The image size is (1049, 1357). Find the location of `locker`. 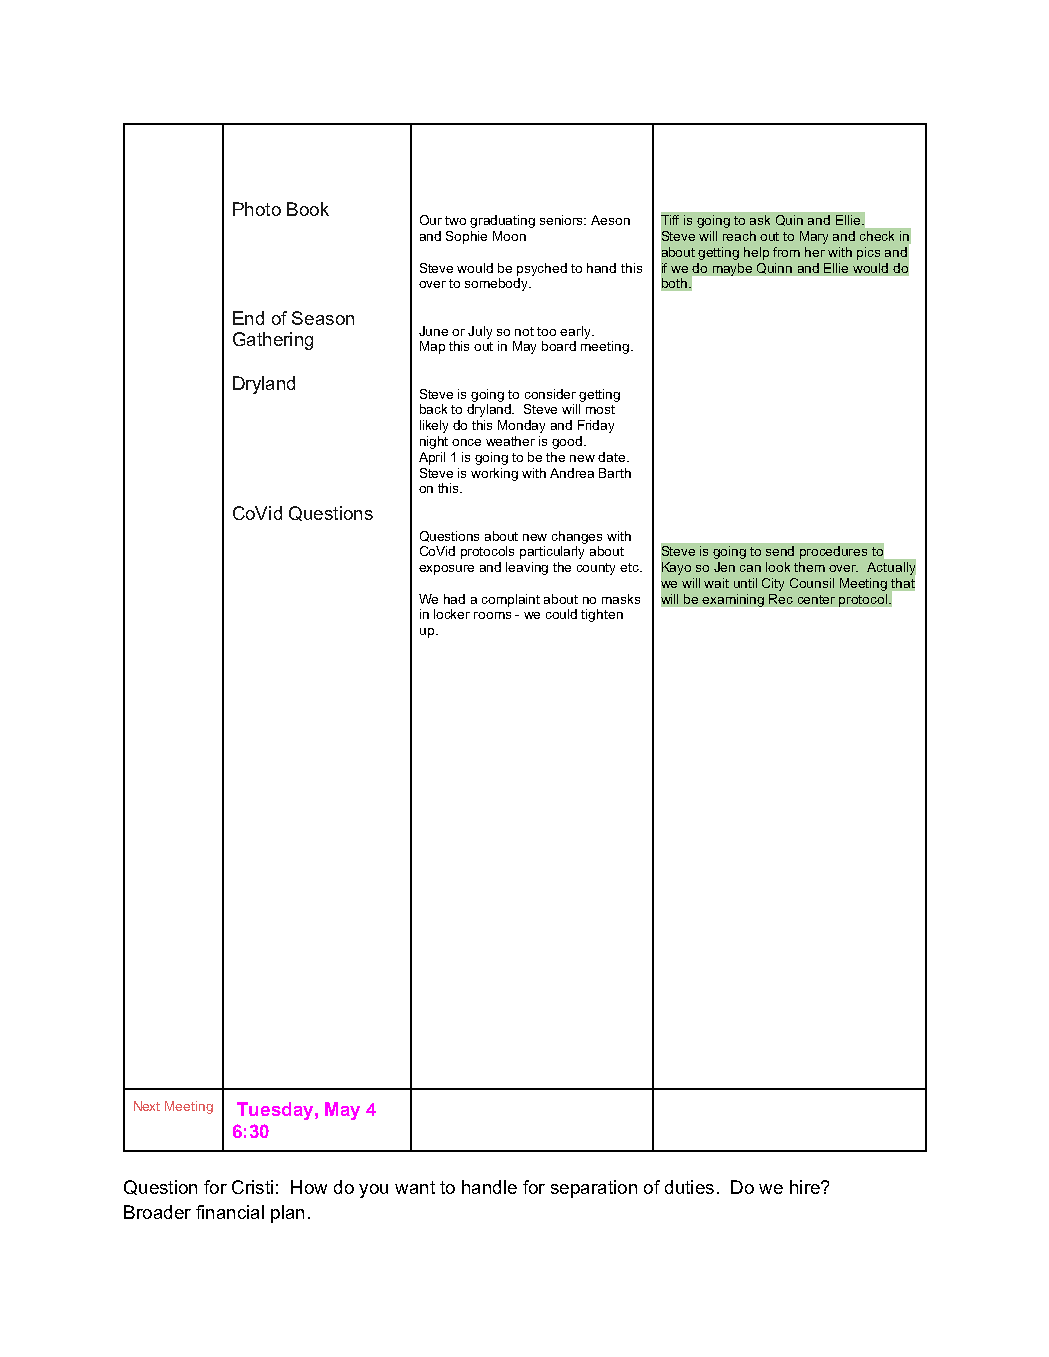

locker is located at coordinates (452, 614).
